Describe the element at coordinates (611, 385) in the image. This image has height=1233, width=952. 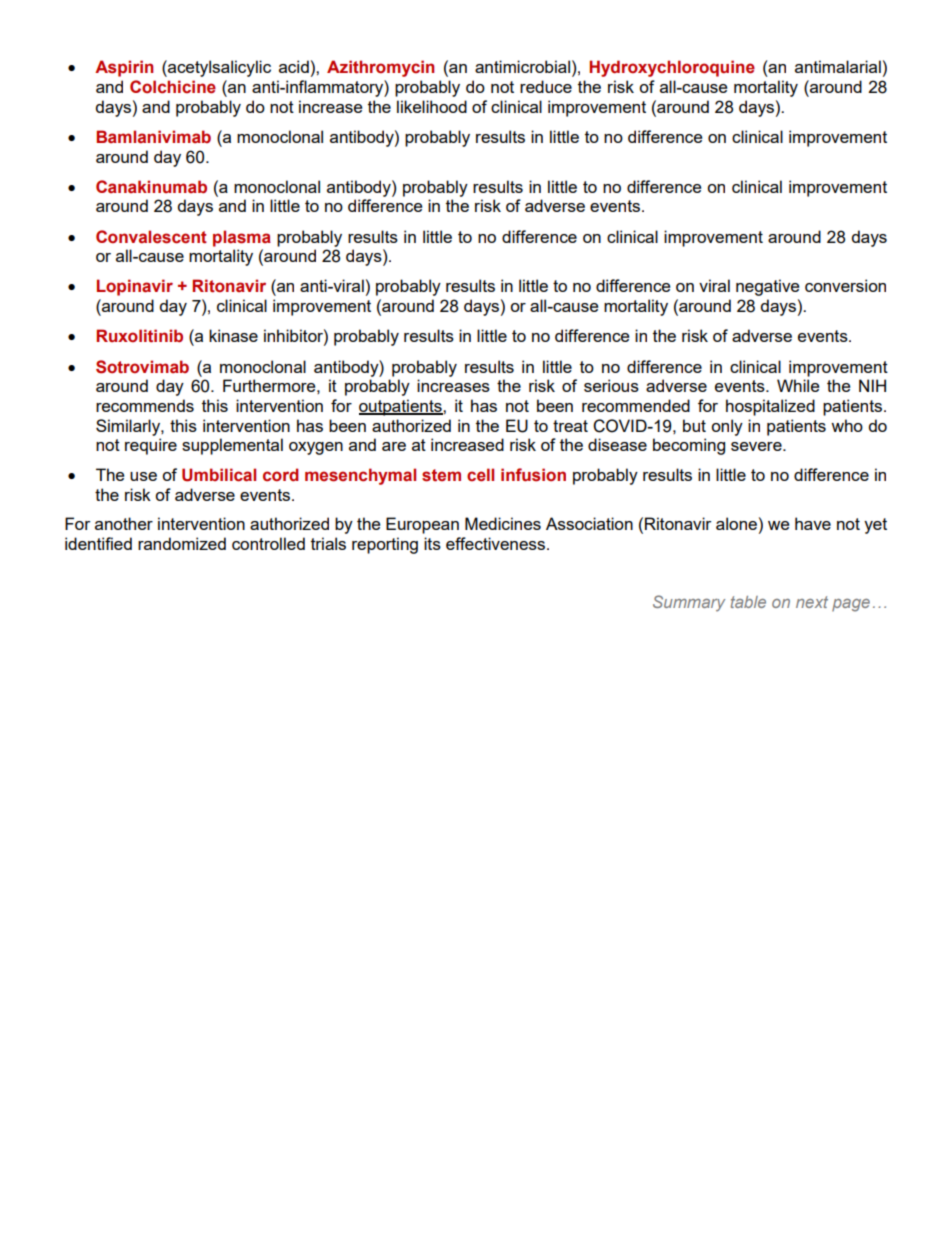
I see `serious` at that location.
